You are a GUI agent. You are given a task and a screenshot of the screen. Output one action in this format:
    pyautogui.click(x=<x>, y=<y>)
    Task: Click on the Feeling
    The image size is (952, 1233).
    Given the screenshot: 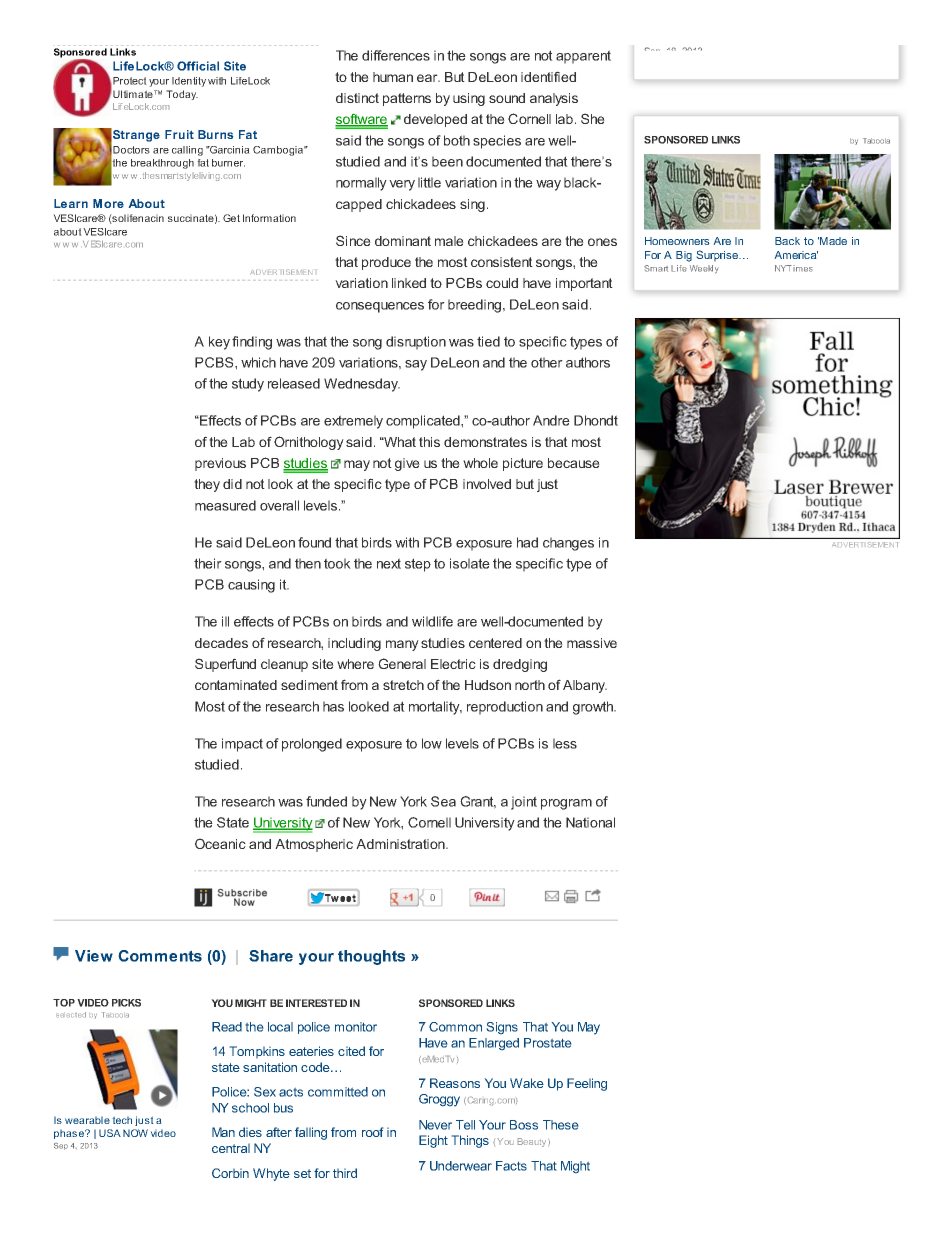 What is the action you would take?
    pyautogui.click(x=587, y=1084)
